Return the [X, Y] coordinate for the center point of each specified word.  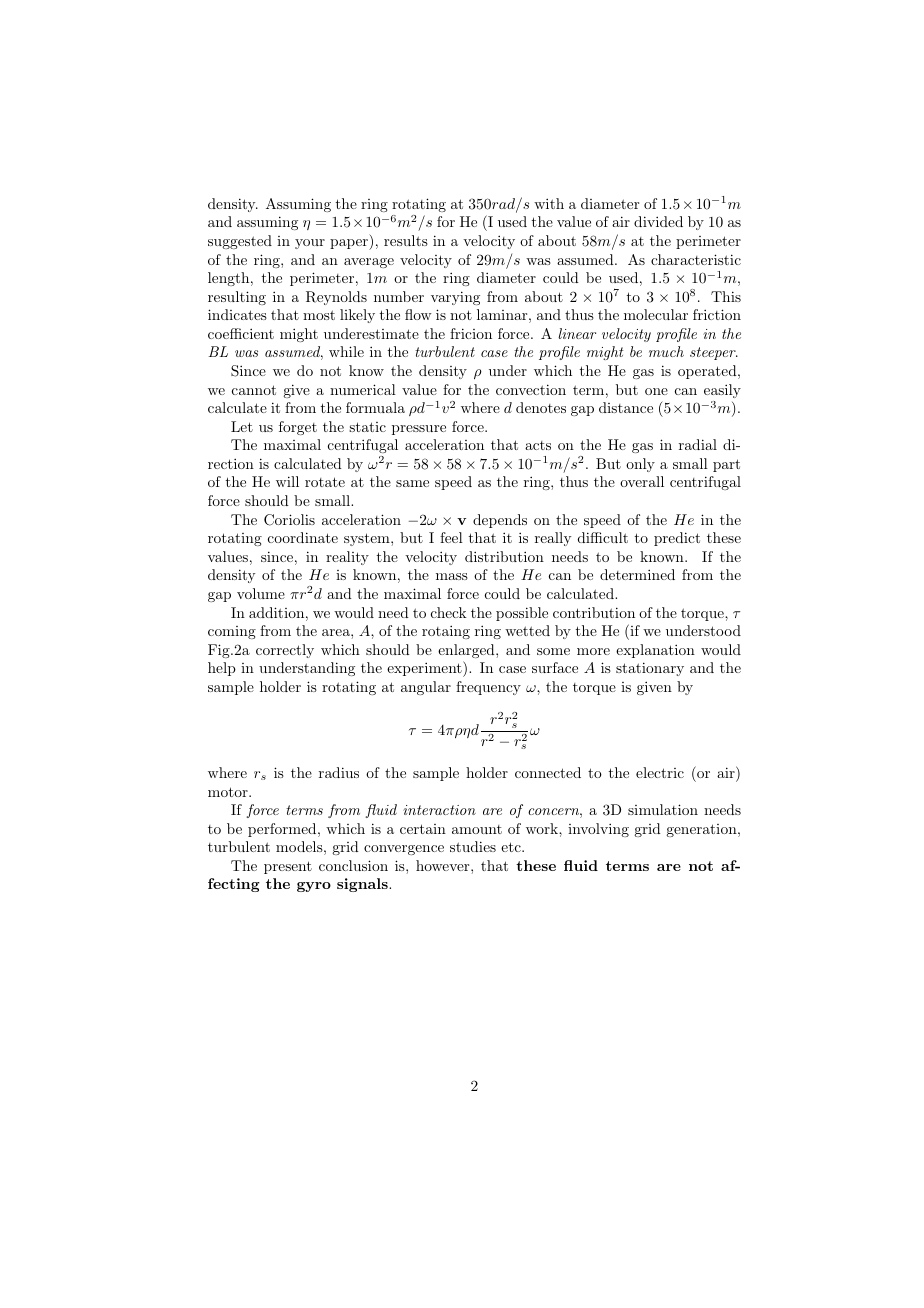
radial [698, 444]
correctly [285, 651]
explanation [655, 651]
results [406, 240]
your [310, 244]
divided [658, 221]
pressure [419, 430]
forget [298, 428]
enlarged [467, 651]
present [288, 867]
